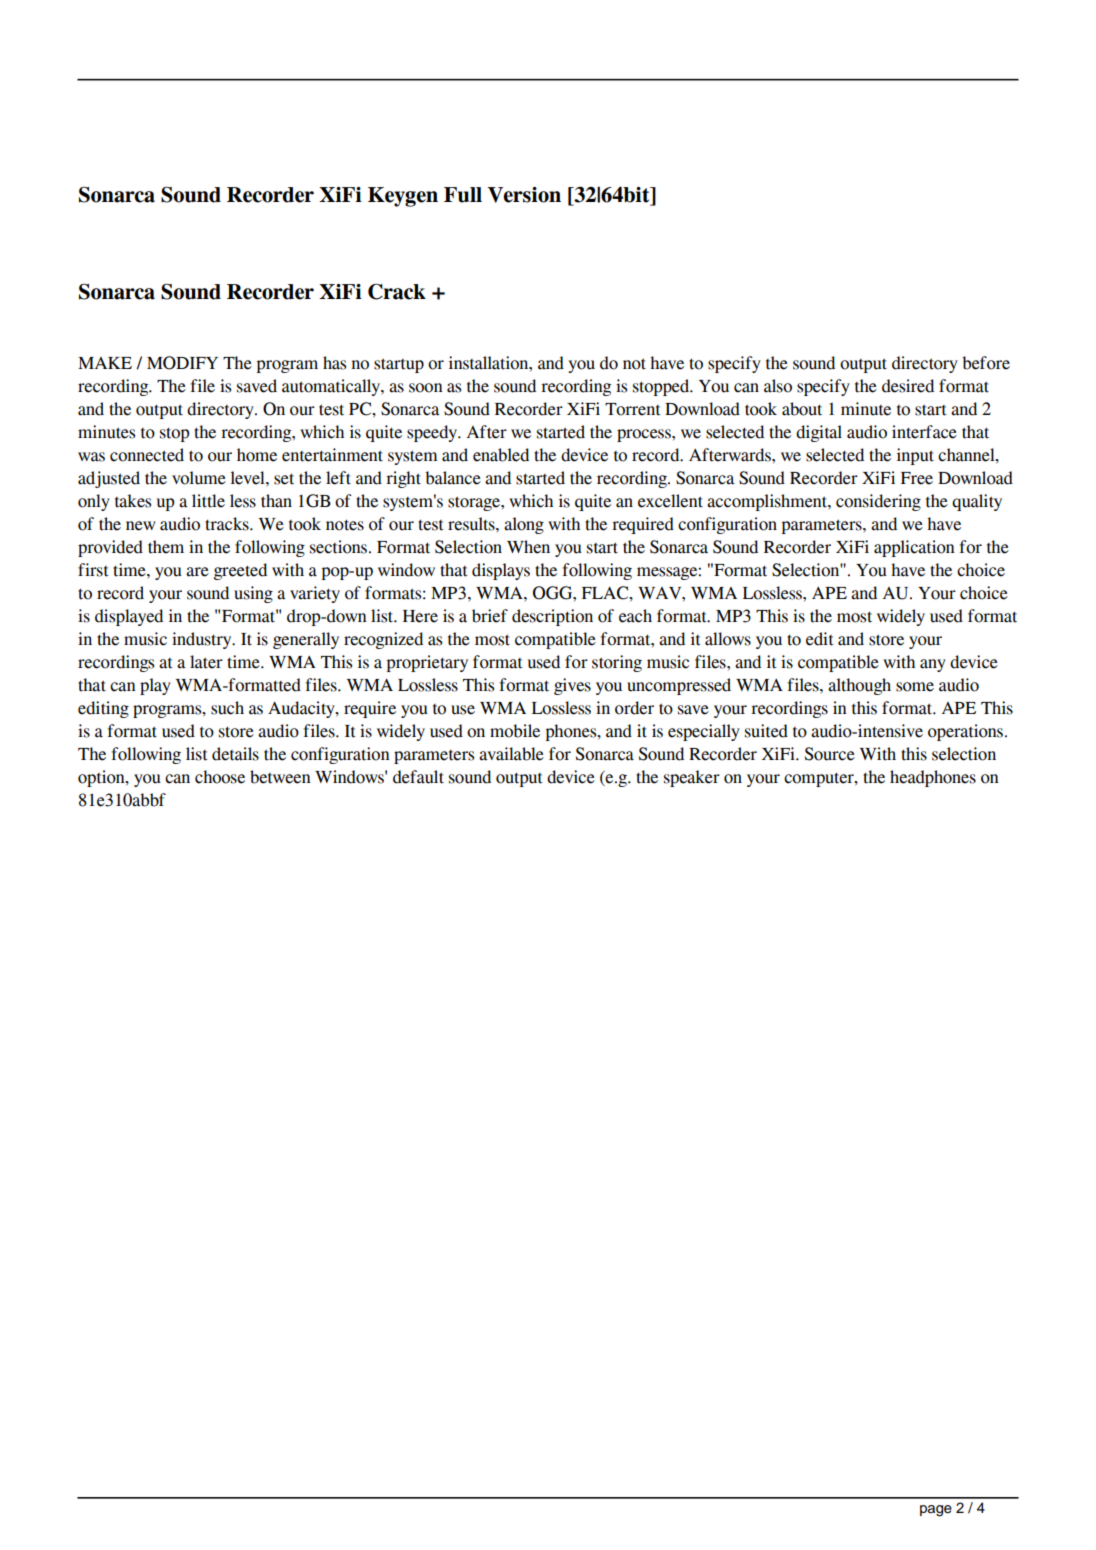 The width and height of the image is (1096, 1550). I want to click on Version, so click(524, 195).
